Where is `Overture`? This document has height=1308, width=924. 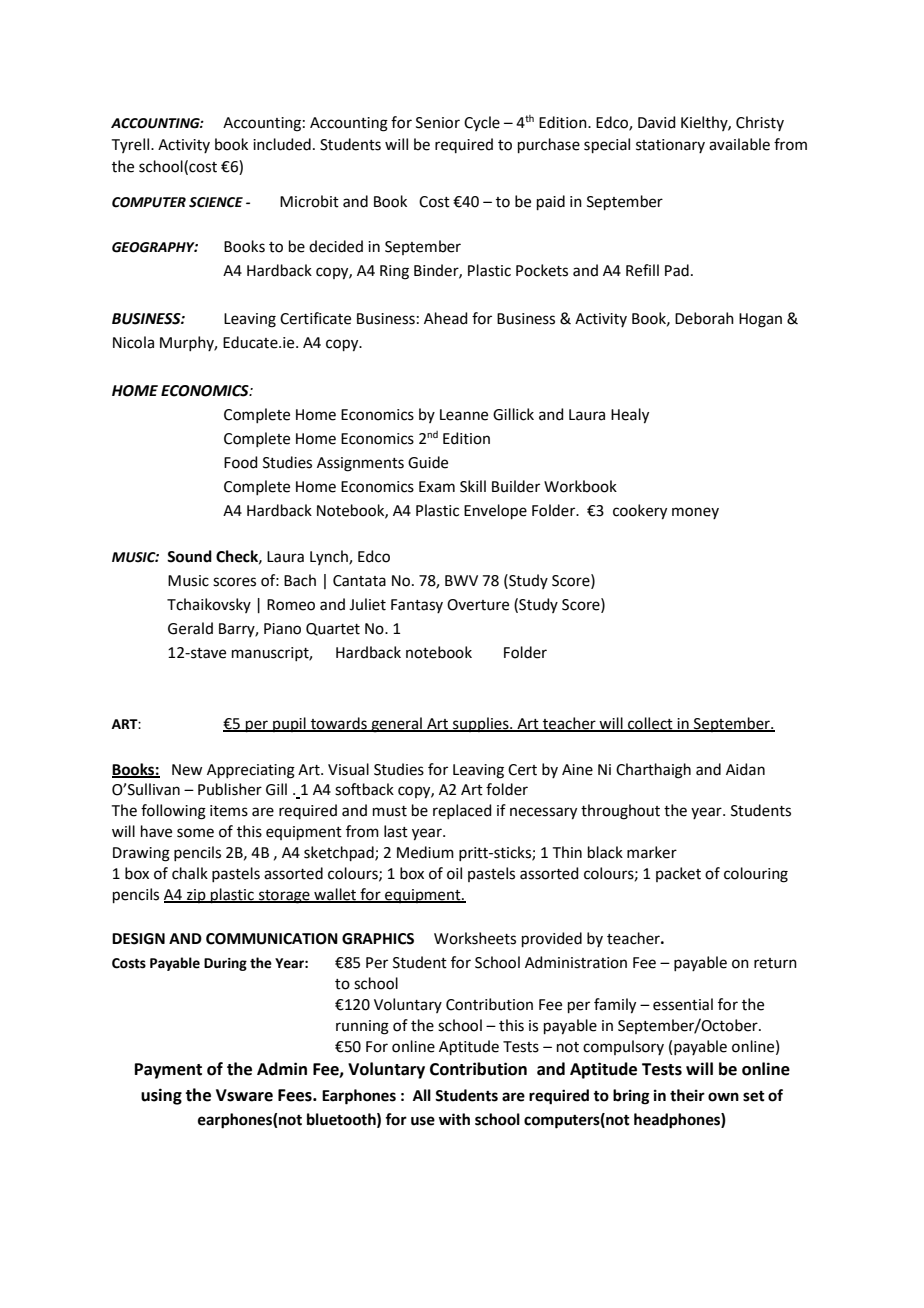 Overture is located at coordinates (478, 605).
